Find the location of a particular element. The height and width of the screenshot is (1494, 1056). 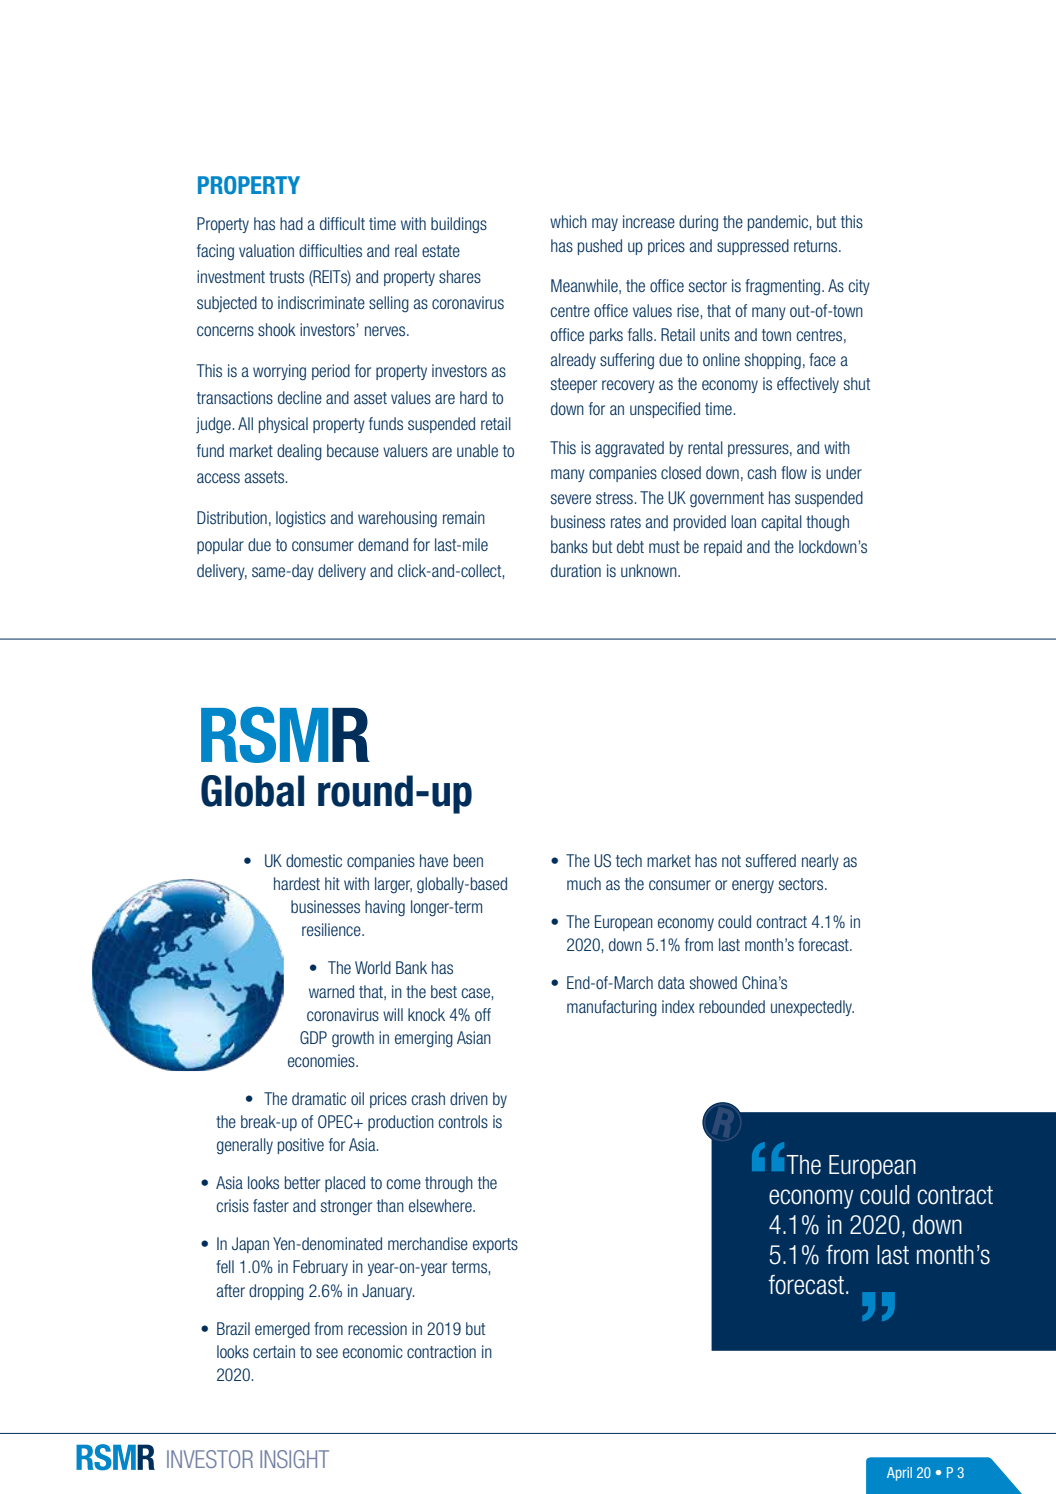

trusts is located at coordinates (286, 277).
